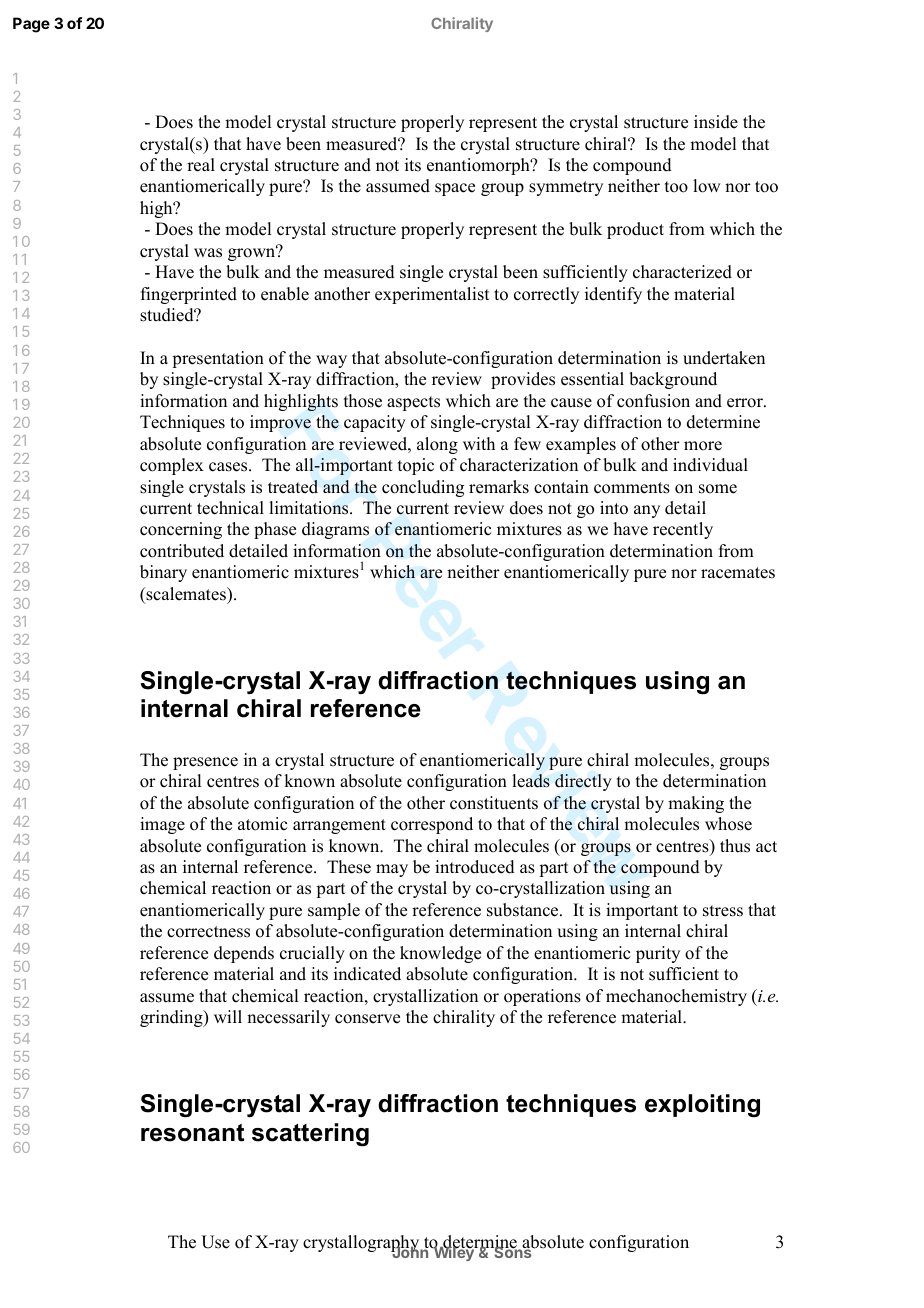 This screenshot has width=924, height=1308. I want to click on making, so click(696, 804).
